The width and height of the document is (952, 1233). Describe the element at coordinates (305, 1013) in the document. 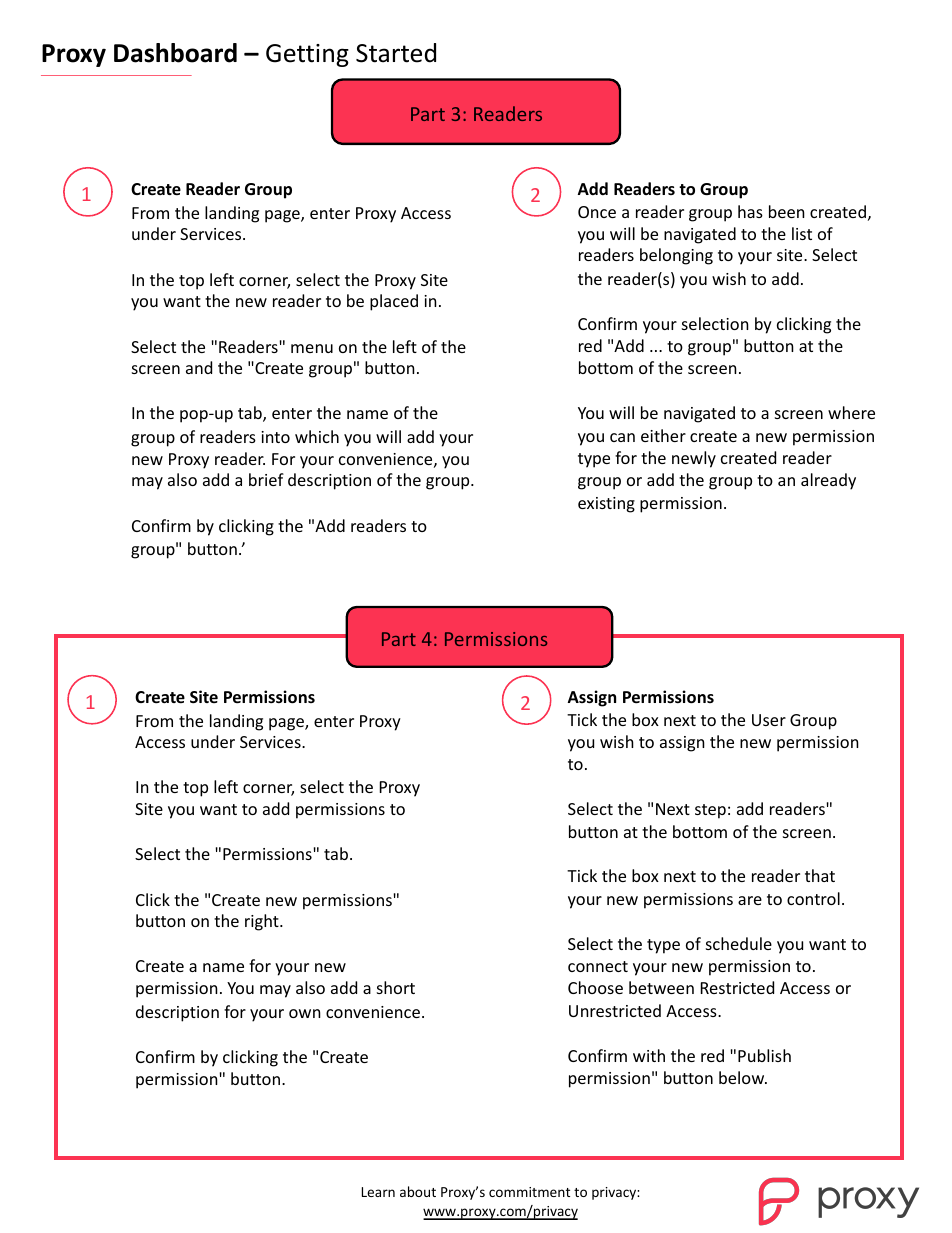

I see `own` at that location.
